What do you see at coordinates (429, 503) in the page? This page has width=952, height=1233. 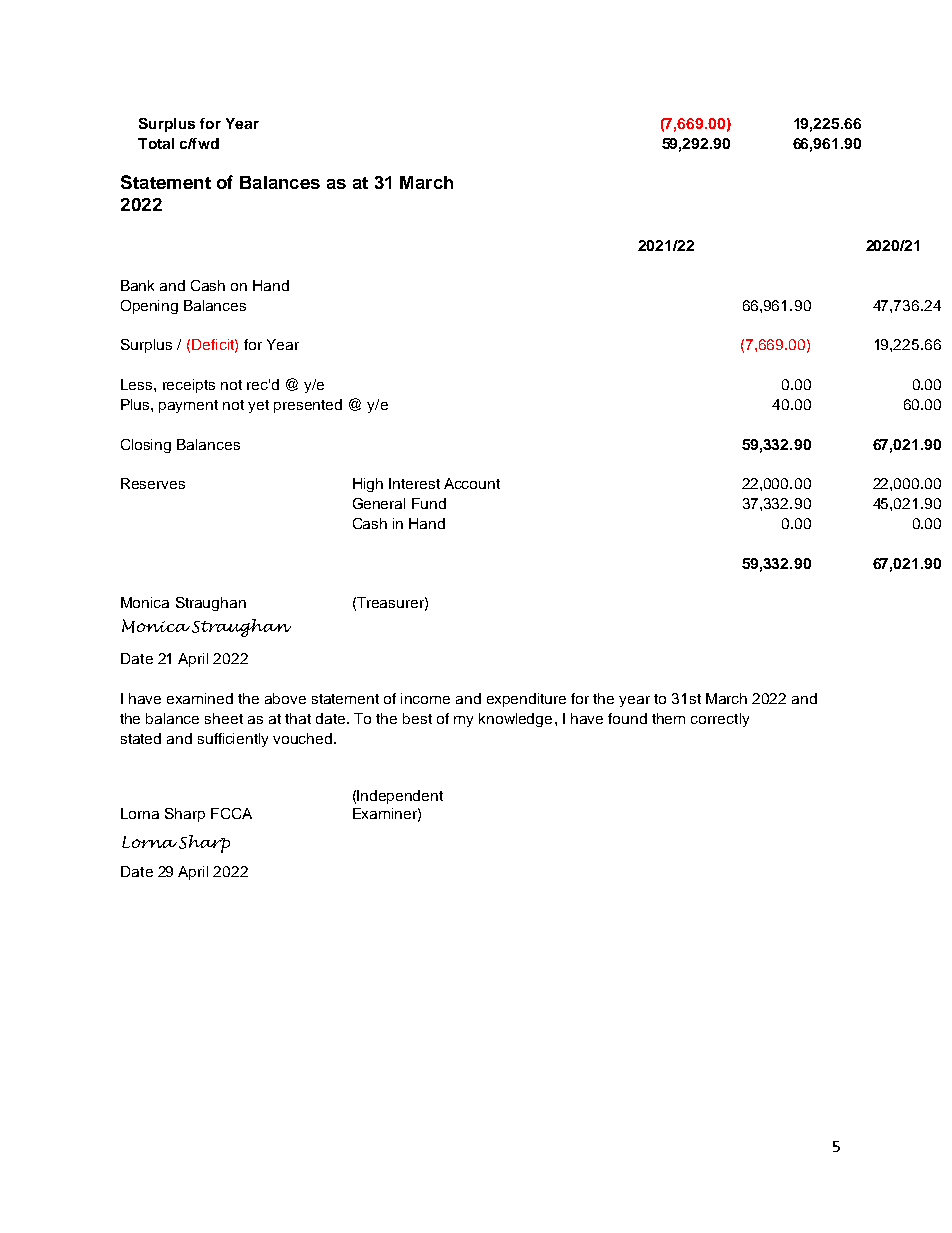 I see `Fund` at bounding box center [429, 503].
